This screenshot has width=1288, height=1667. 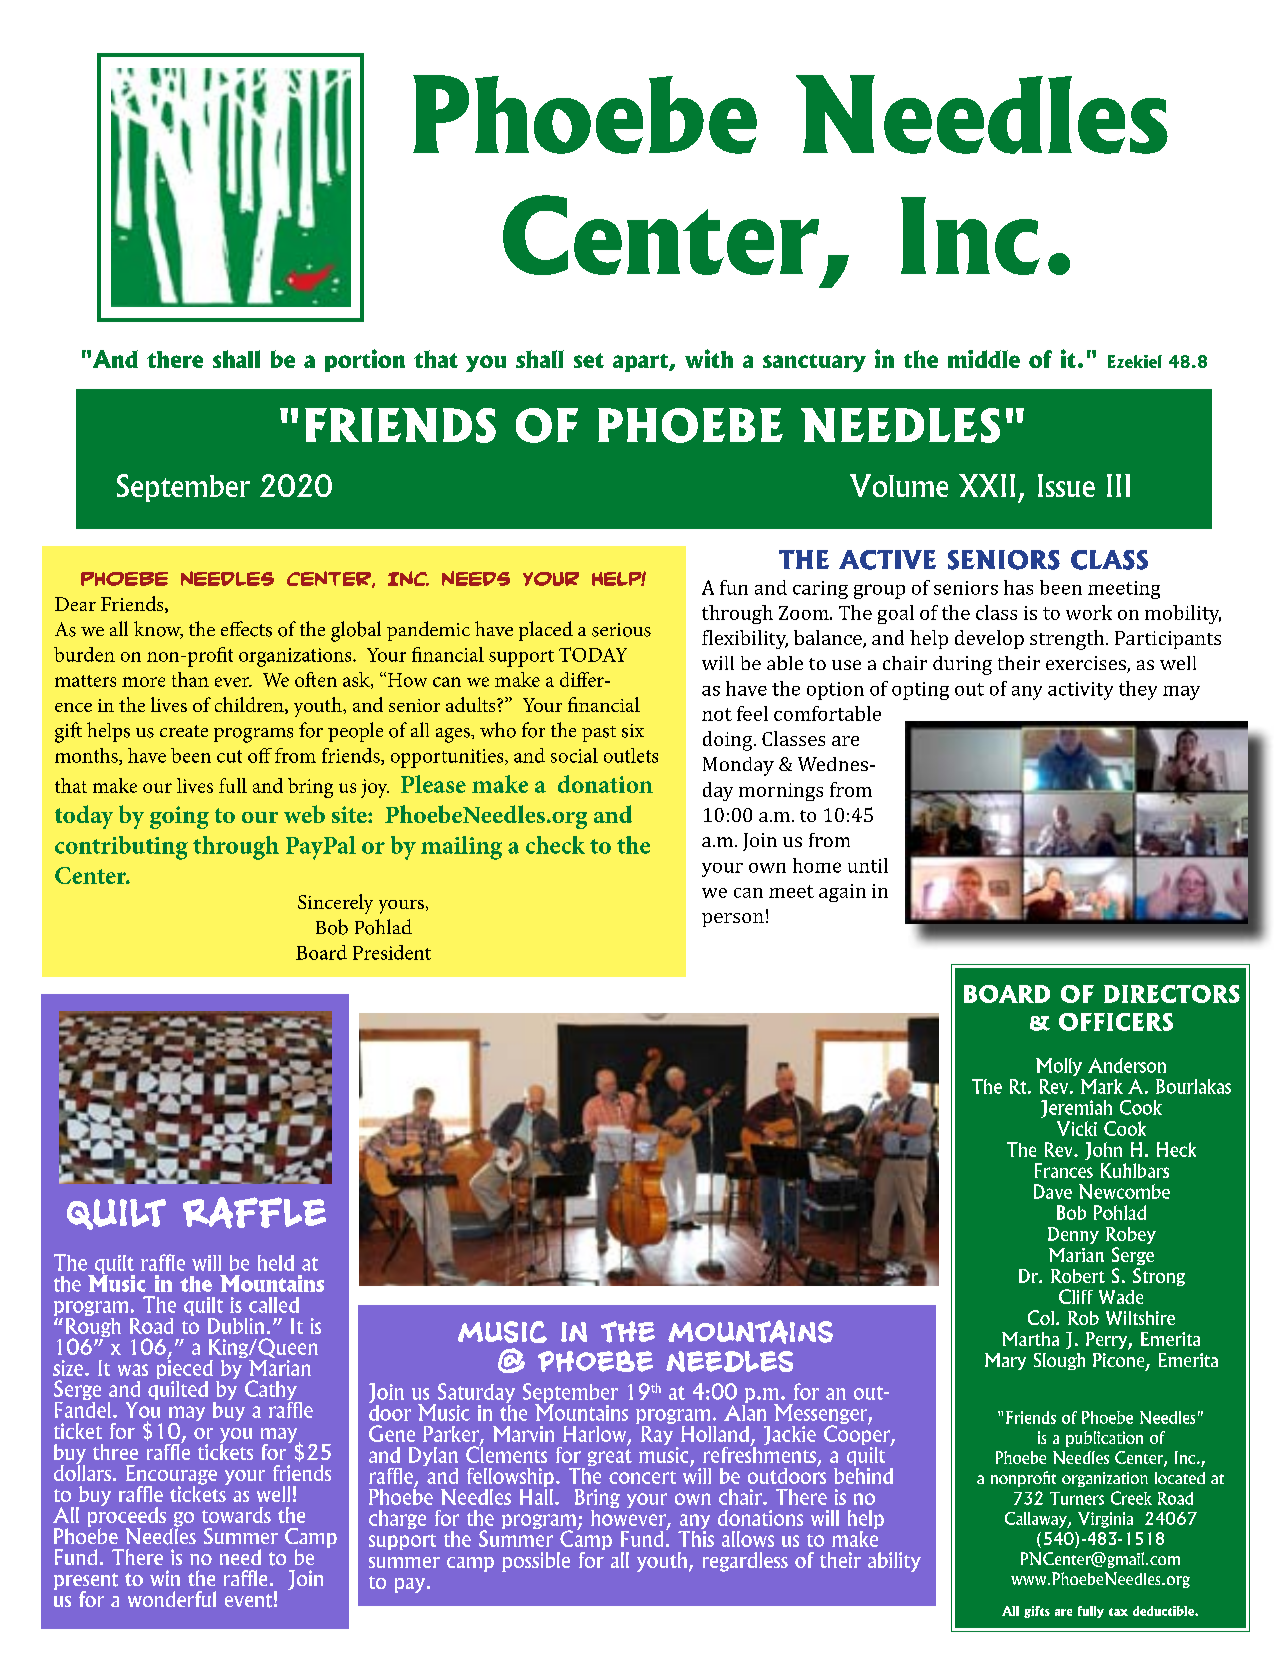 What do you see at coordinates (589, 360) in the screenshot?
I see `set` at bounding box center [589, 360].
